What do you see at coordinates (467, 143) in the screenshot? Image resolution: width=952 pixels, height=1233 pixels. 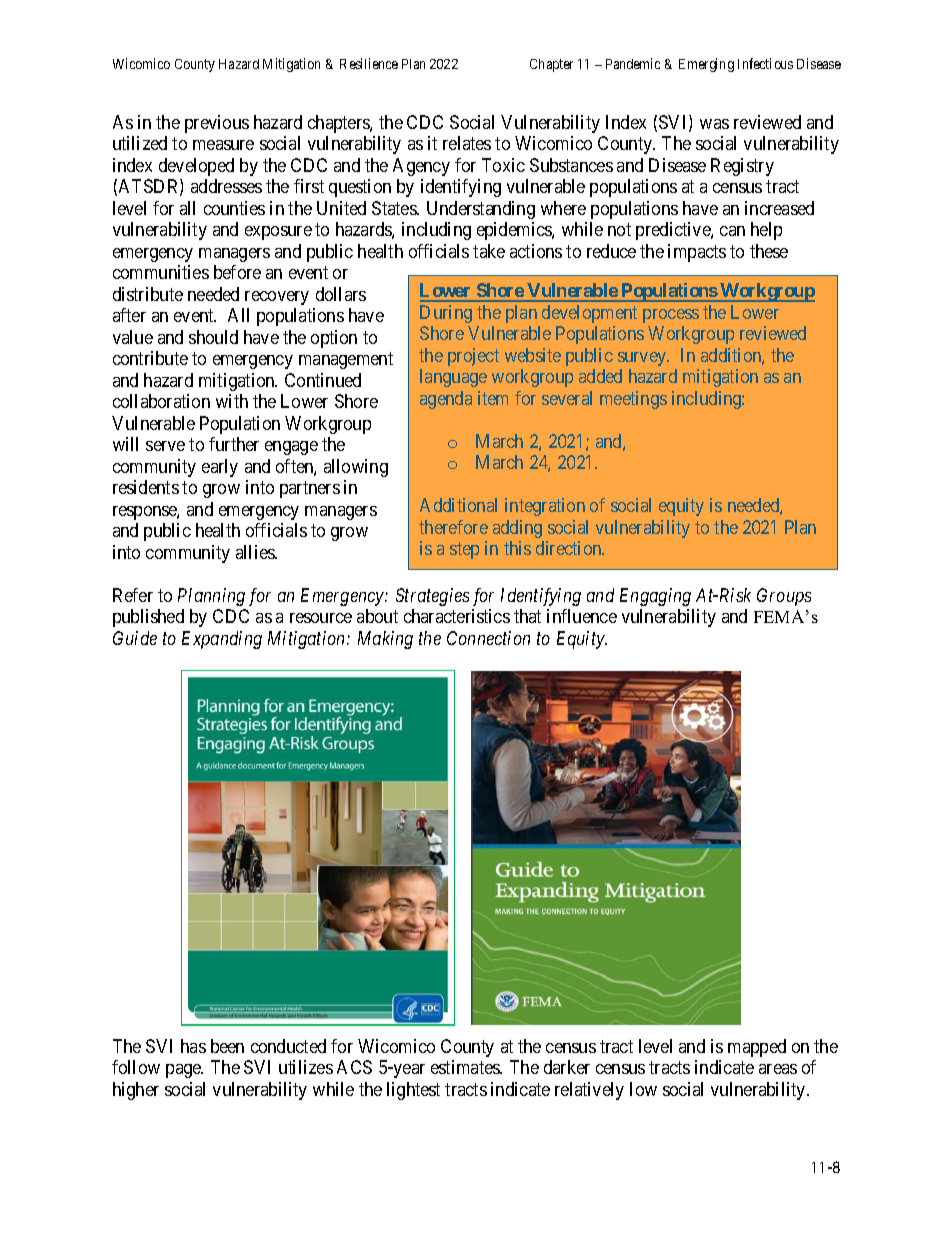 I see `relates` at bounding box center [467, 143].
